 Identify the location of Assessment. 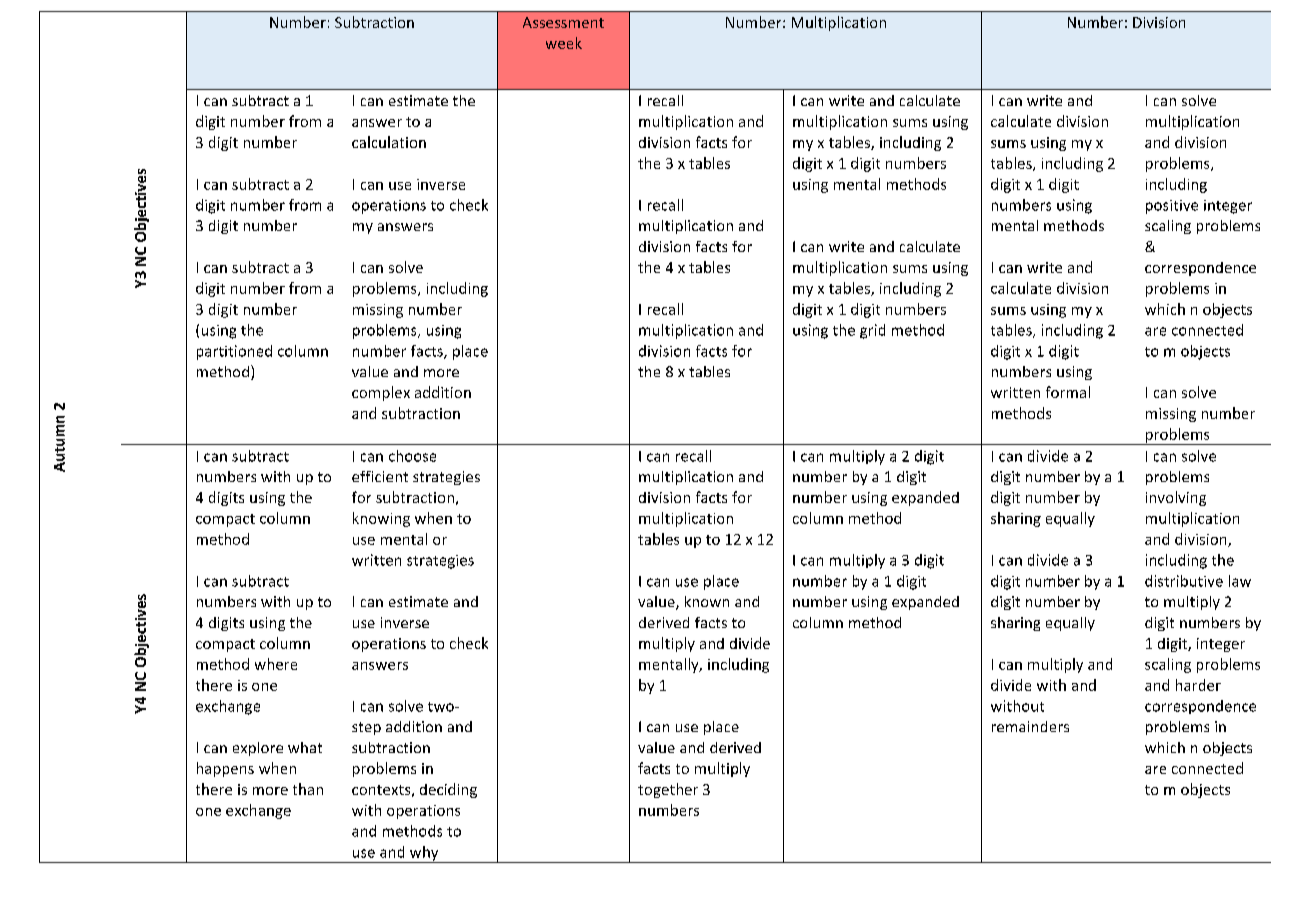
(563, 22).
